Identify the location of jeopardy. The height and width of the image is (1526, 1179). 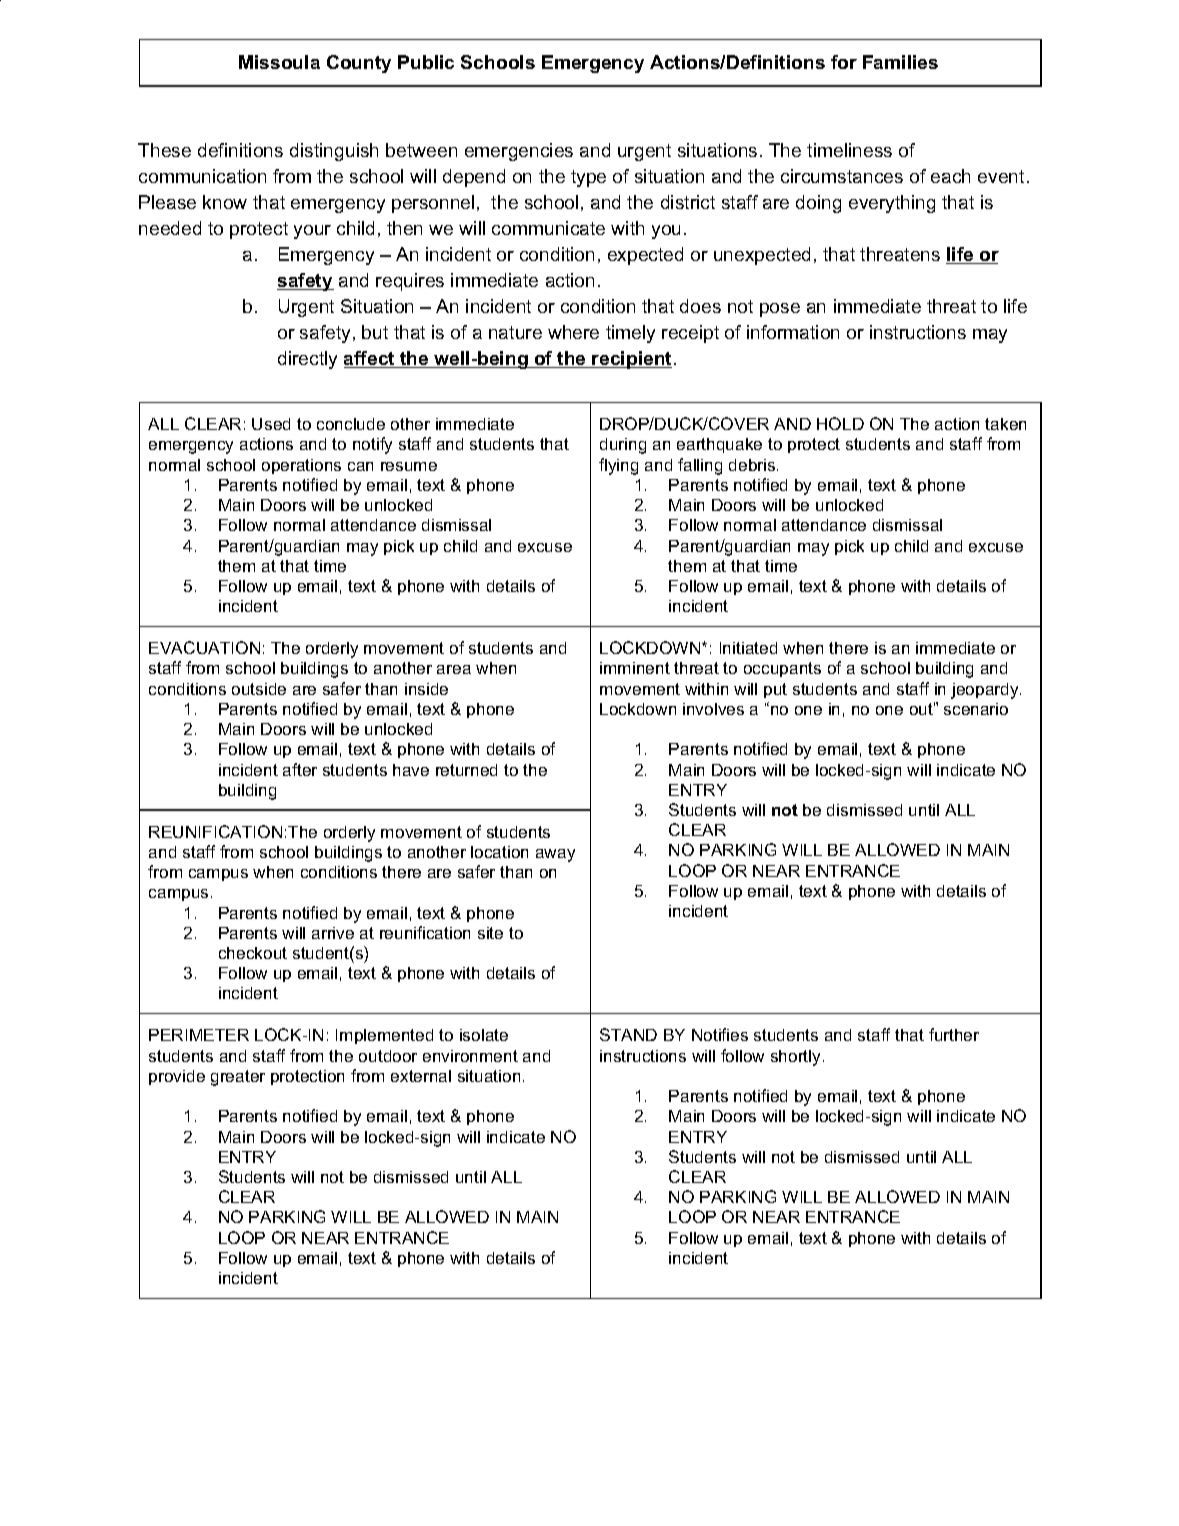
(986, 691).
